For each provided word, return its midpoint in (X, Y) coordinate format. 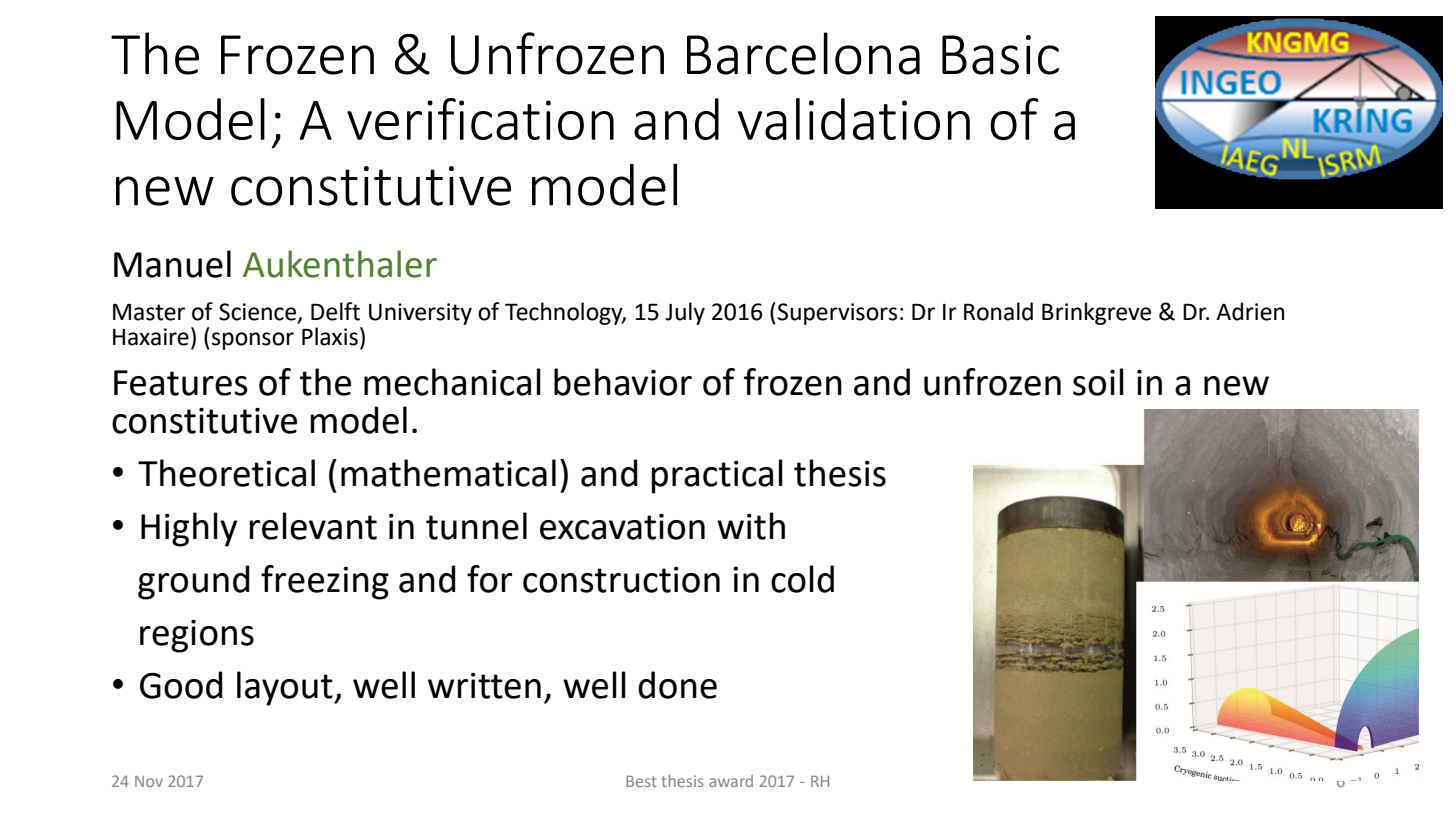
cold (802, 579)
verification (480, 119)
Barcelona (803, 53)
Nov (149, 781)
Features (181, 383)
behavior (623, 382)
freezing (325, 582)
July (685, 313)
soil (1098, 382)
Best (641, 781)
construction (621, 580)
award (731, 781)
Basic (1000, 55)
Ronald (998, 311)
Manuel (172, 264)
